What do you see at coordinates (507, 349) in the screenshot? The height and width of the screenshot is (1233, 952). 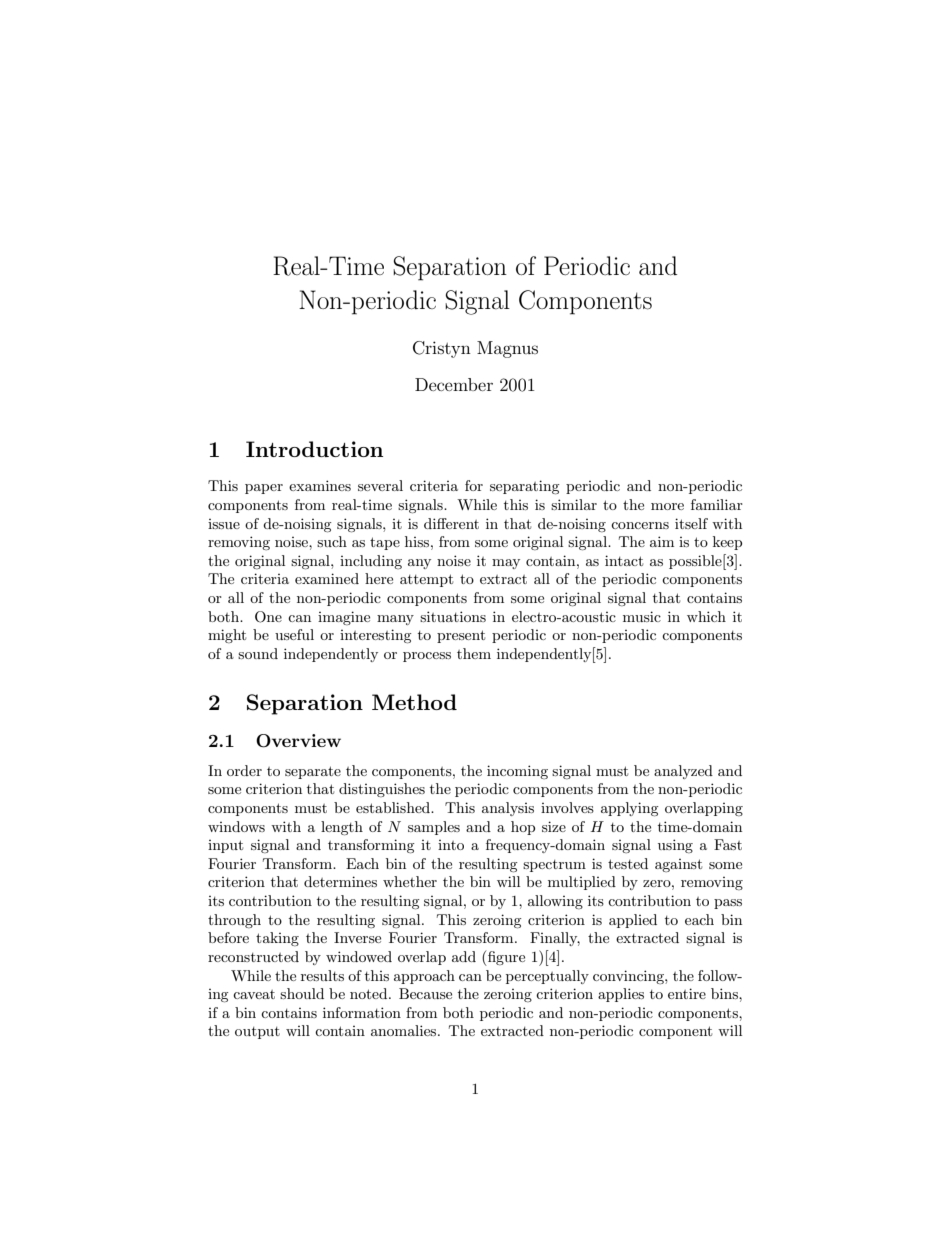 I see `Magnus` at bounding box center [507, 349].
